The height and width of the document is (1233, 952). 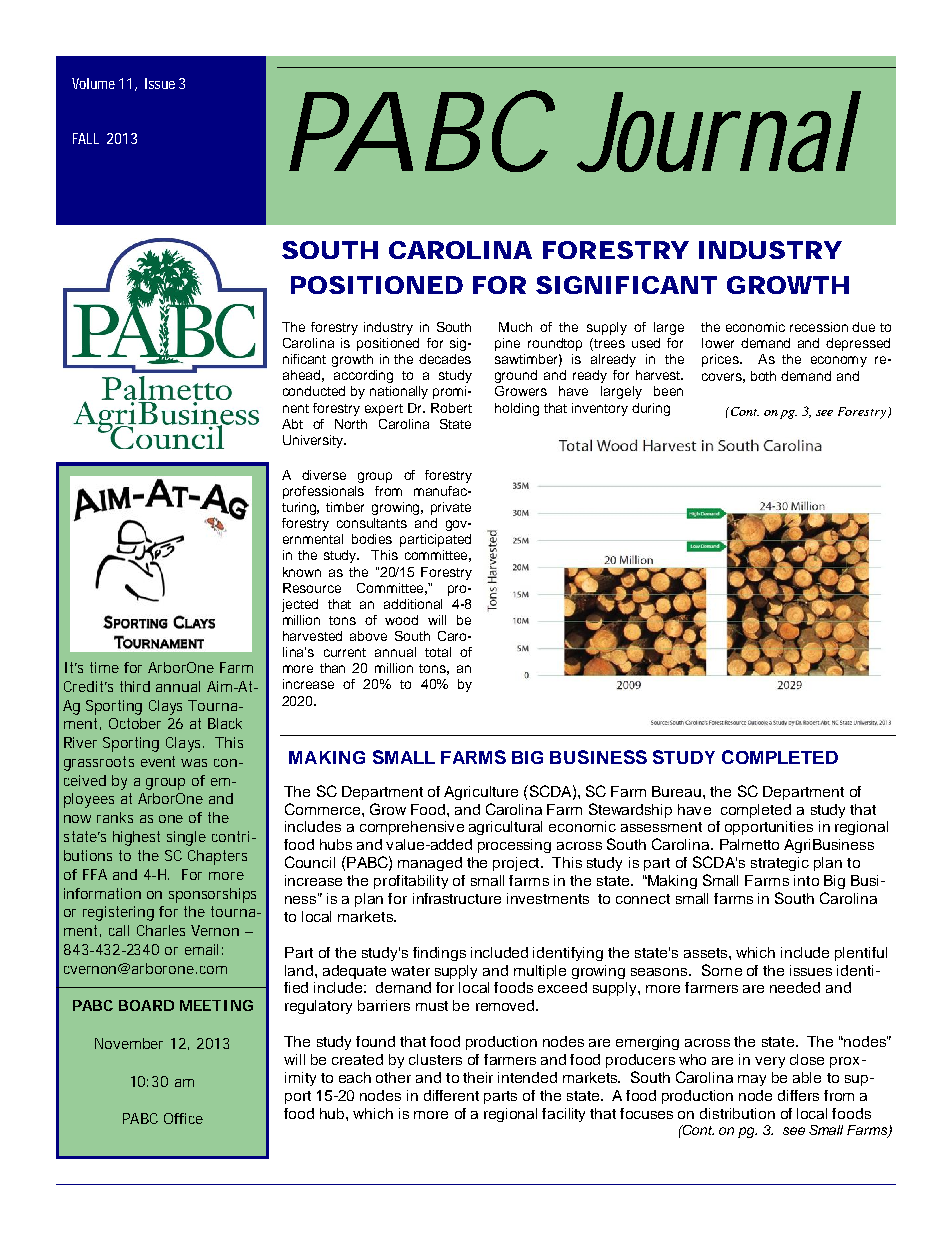 I want to click on Abt, so click(x=292, y=424).
